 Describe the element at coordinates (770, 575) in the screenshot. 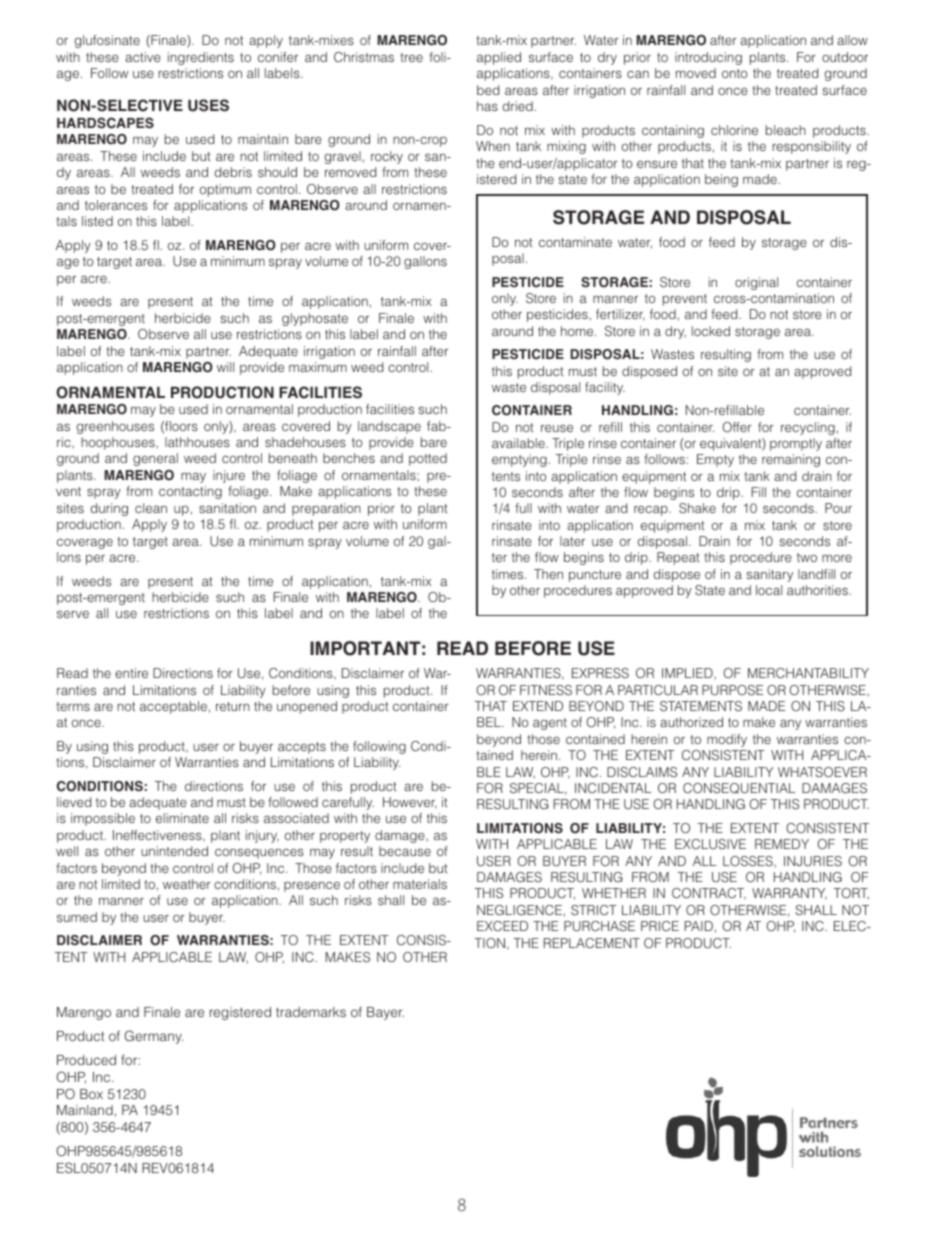

I see `sanitary` at that location.
